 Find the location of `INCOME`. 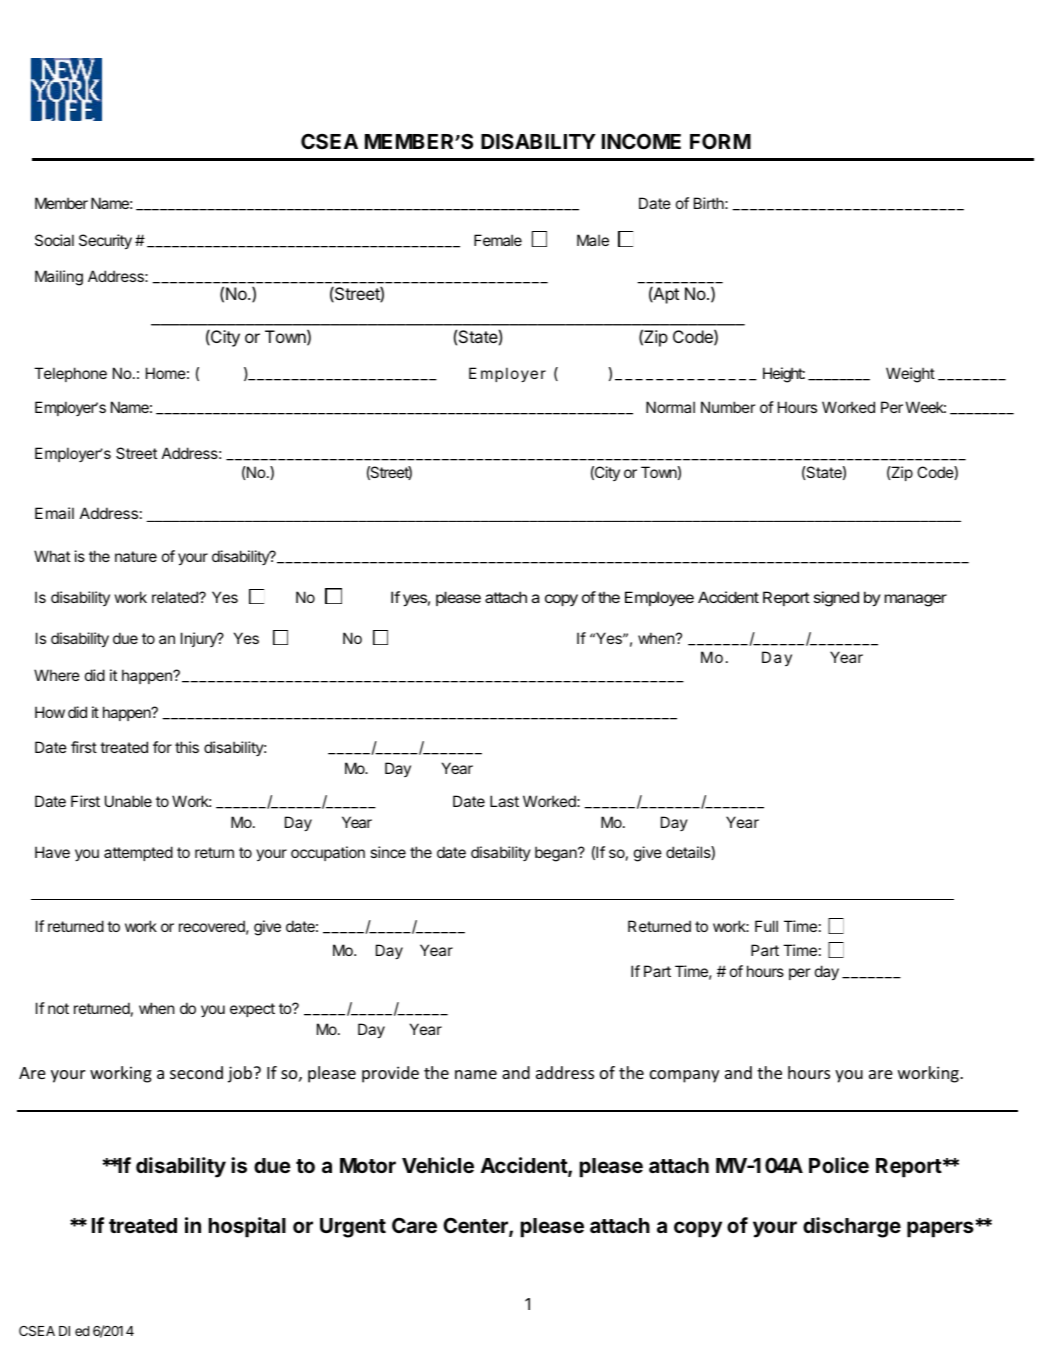

INCOME is located at coordinates (641, 141).
